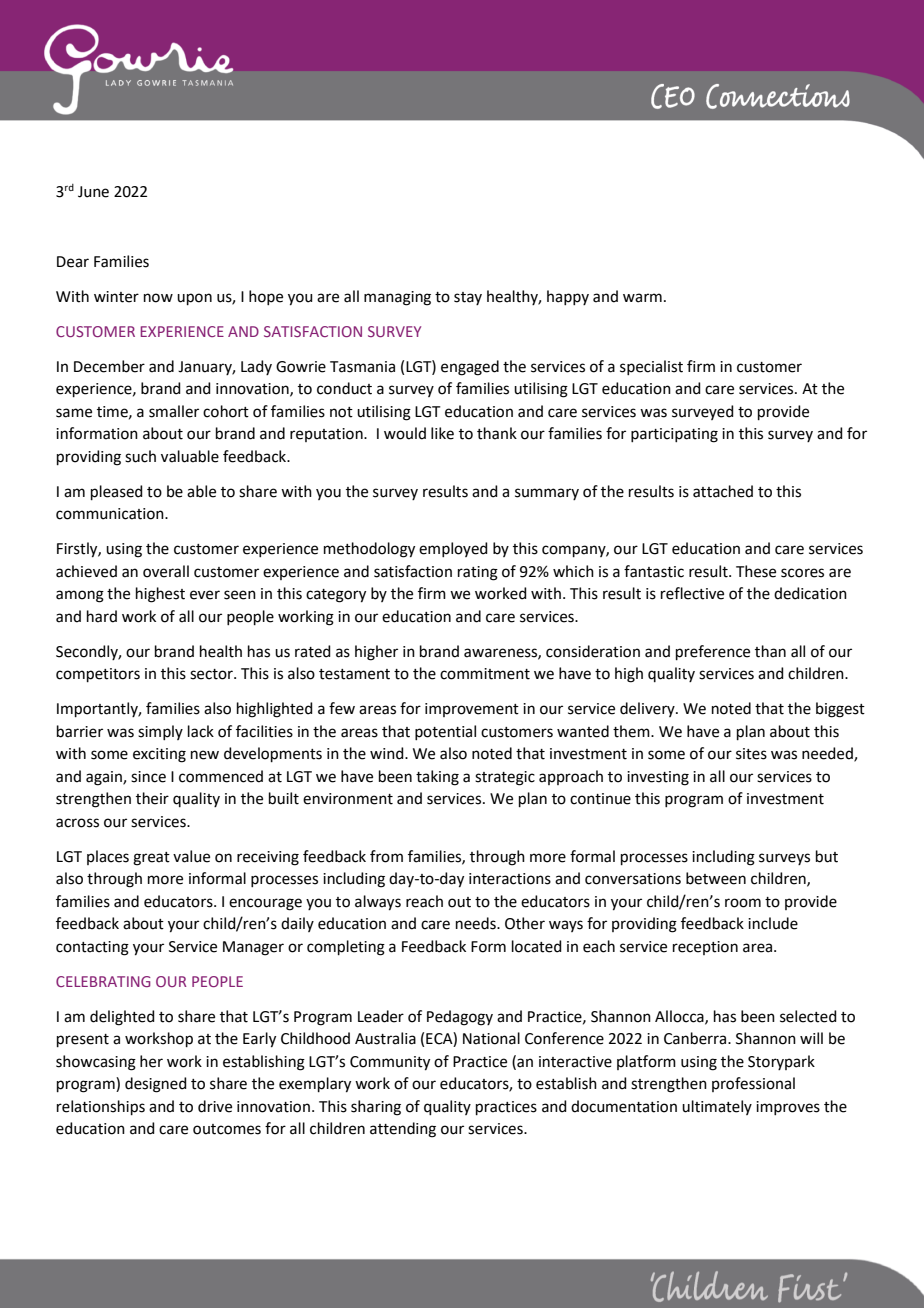 Image resolution: width=924 pixels, height=1308 pixels. What do you see at coordinates (152, 798) in the screenshot?
I see `their` at bounding box center [152, 798].
